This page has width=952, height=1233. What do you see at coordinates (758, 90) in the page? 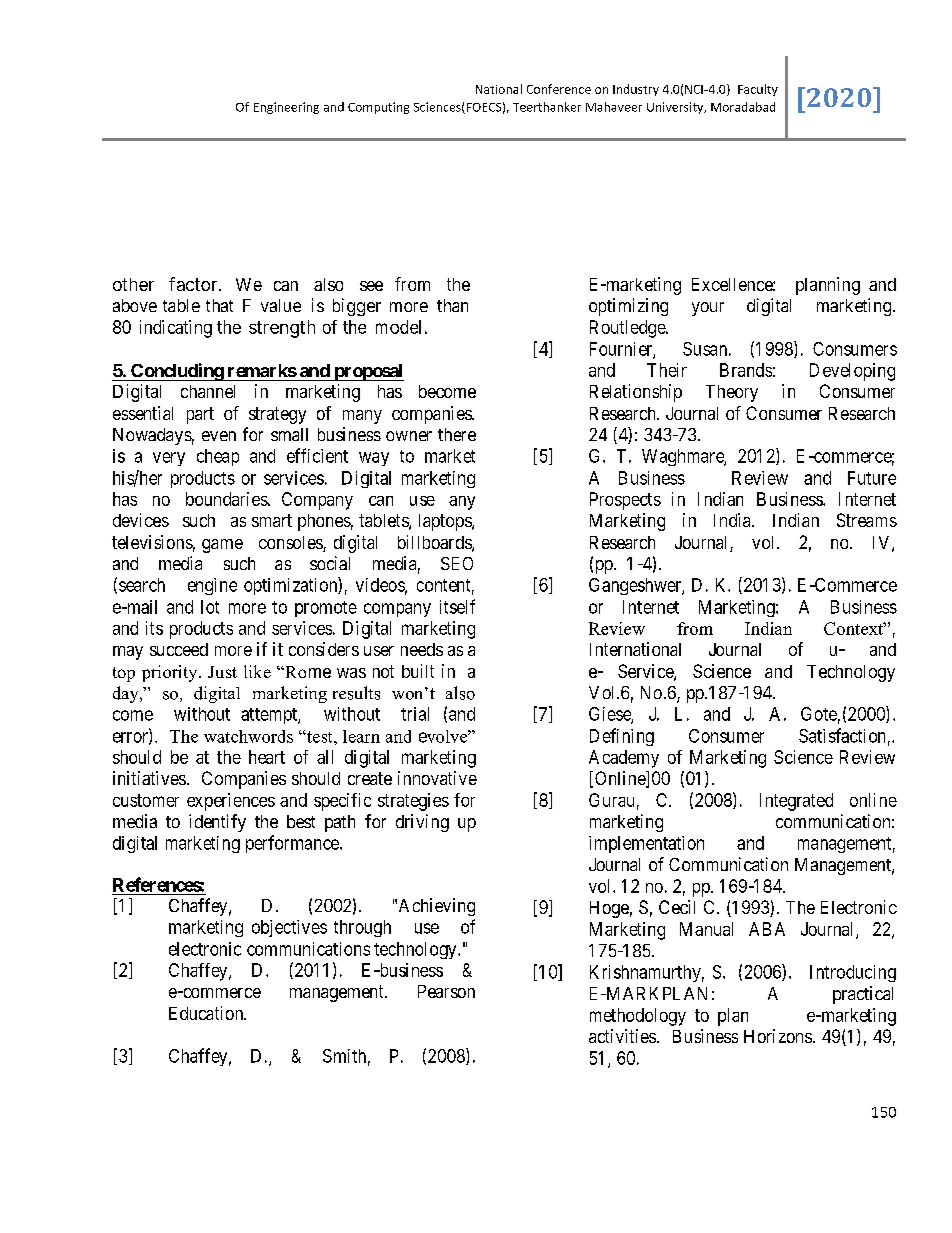
I see `Faculty` at bounding box center [758, 90].
